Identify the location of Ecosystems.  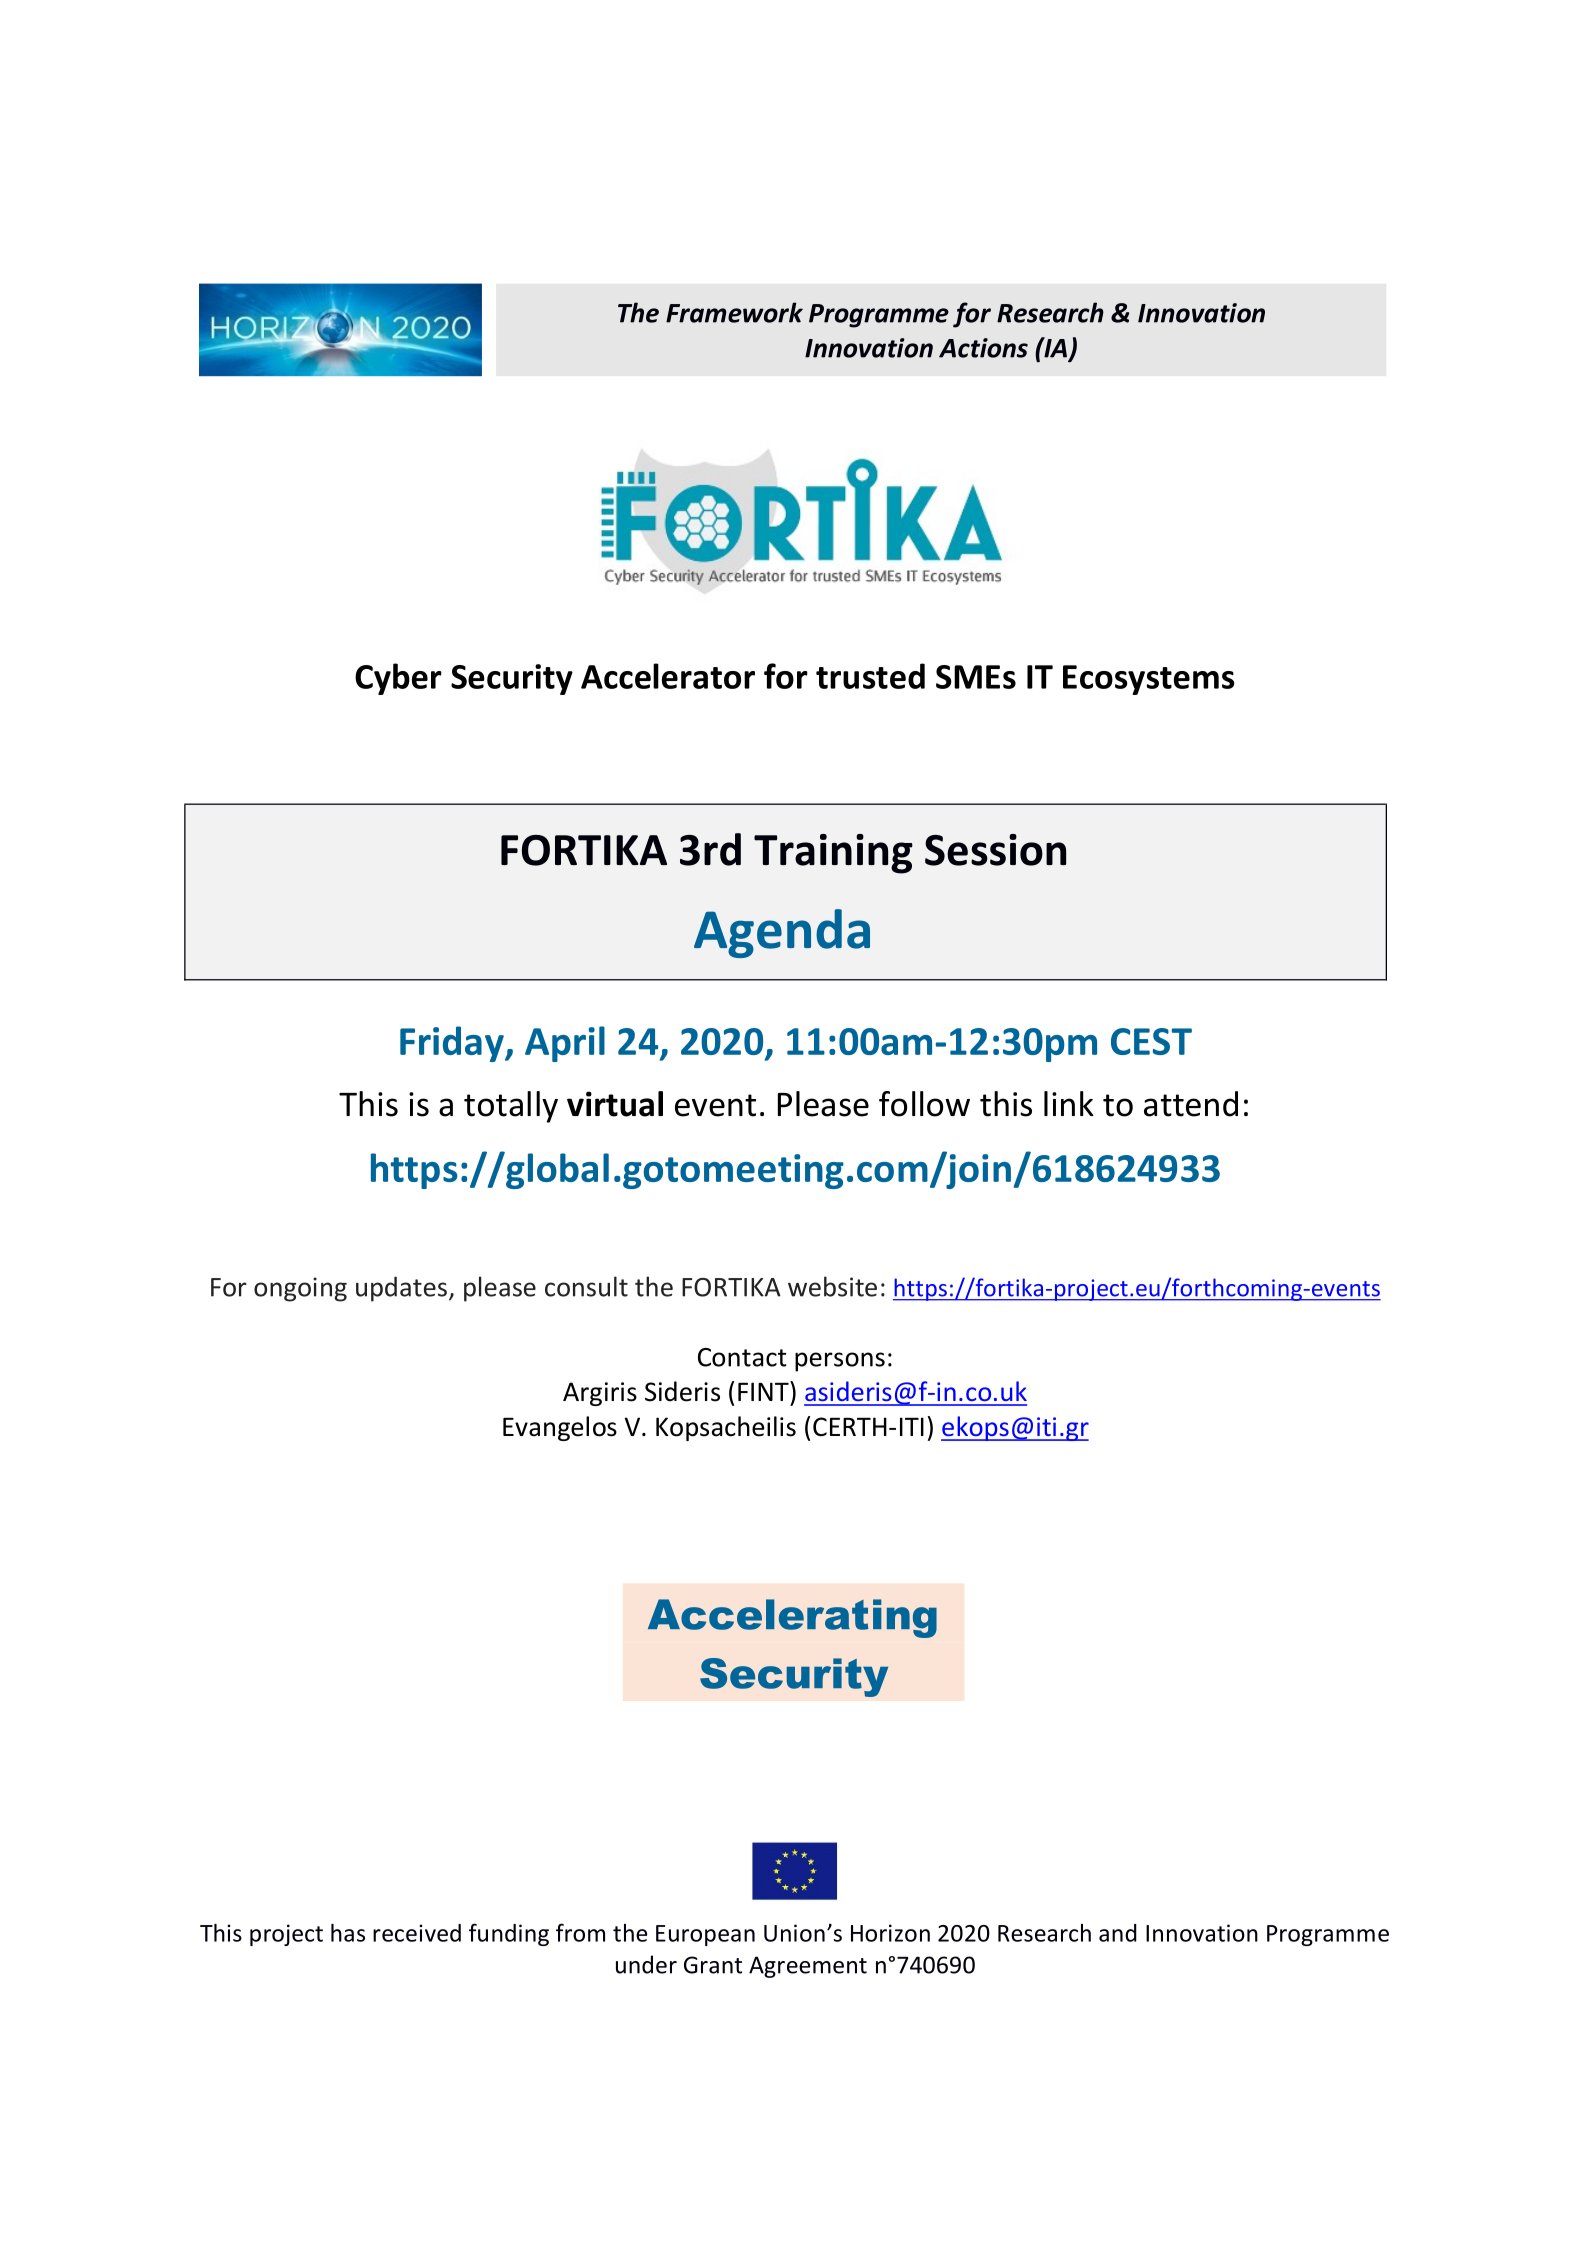
(1149, 680).
